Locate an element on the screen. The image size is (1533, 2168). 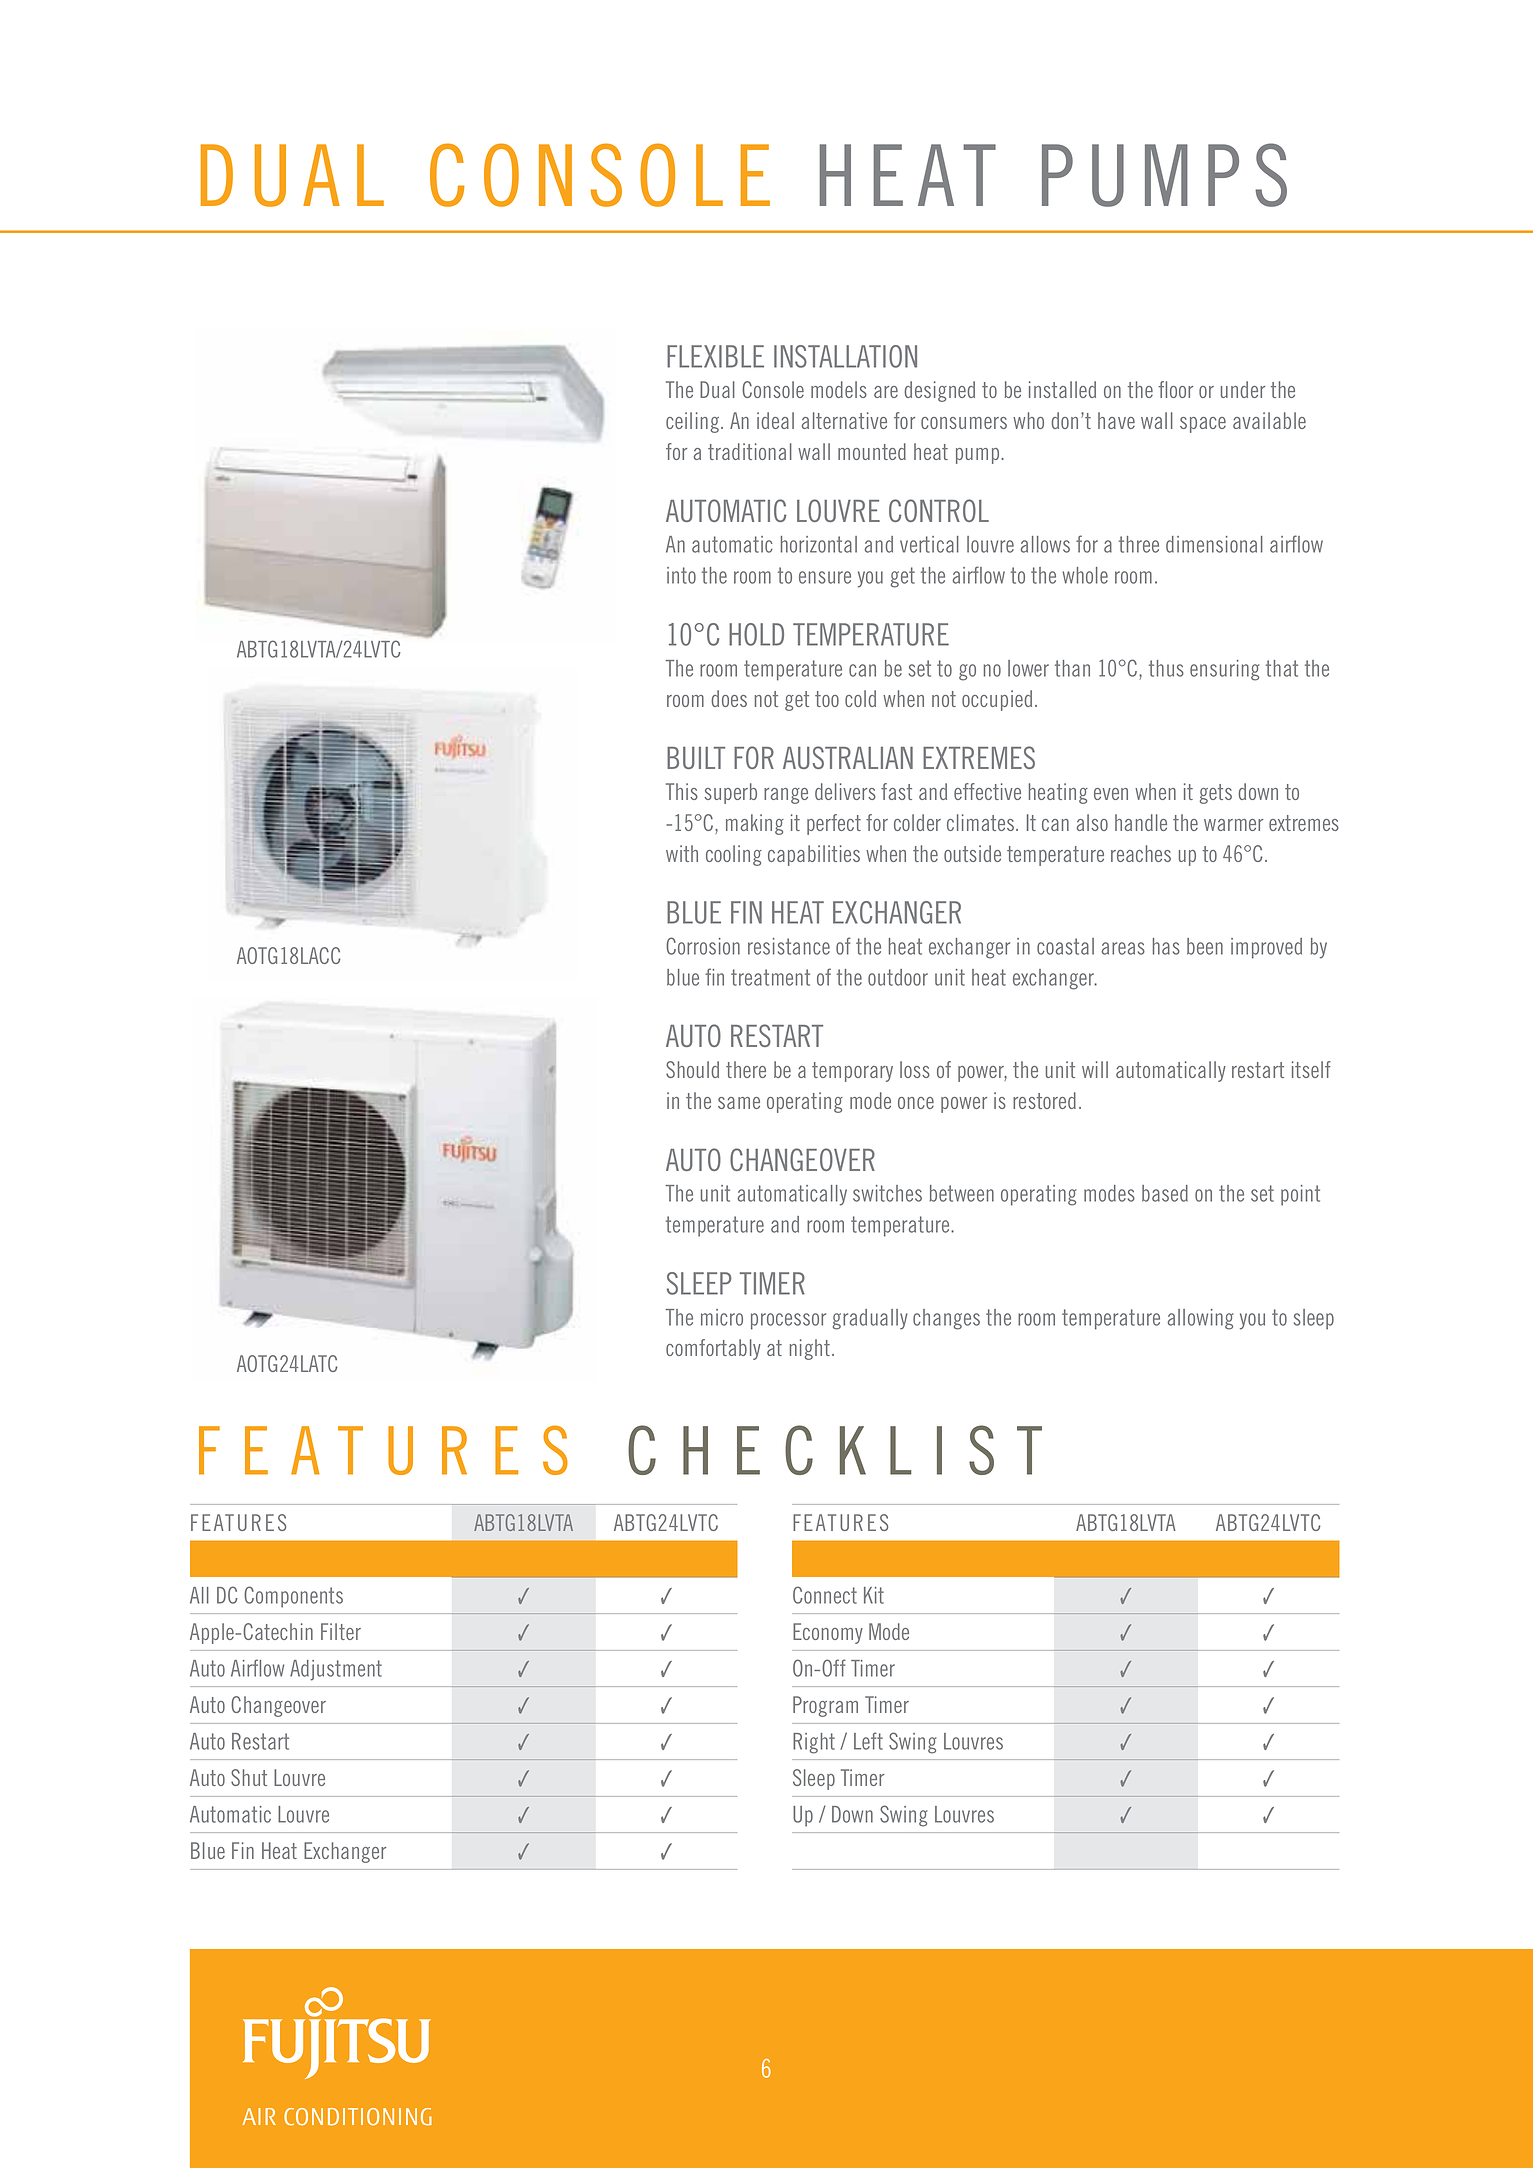
Should is located at coordinates (692, 1069).
